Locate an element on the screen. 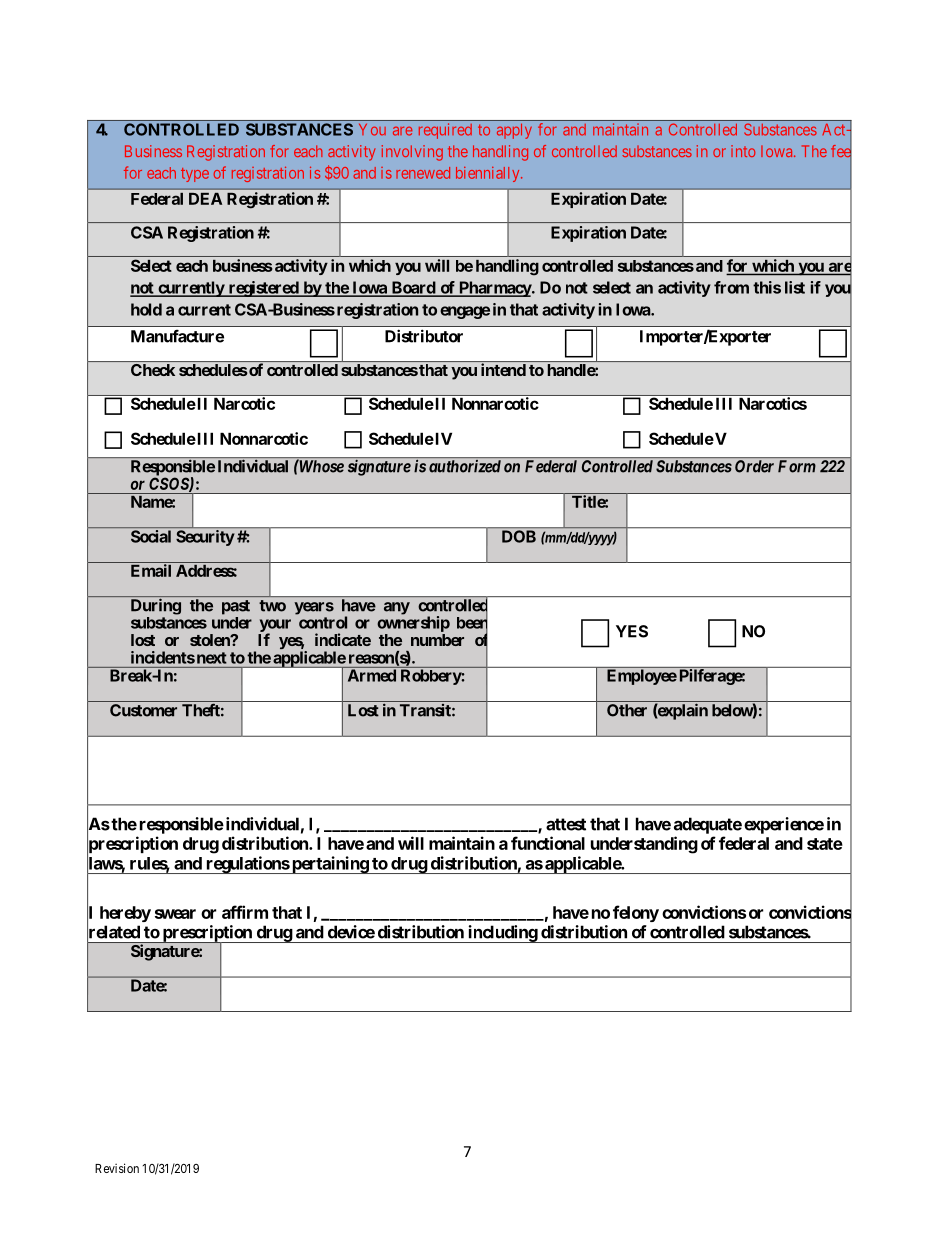 This screenshot has height=1233, width=952. type is located at coordinates (195, 175).
